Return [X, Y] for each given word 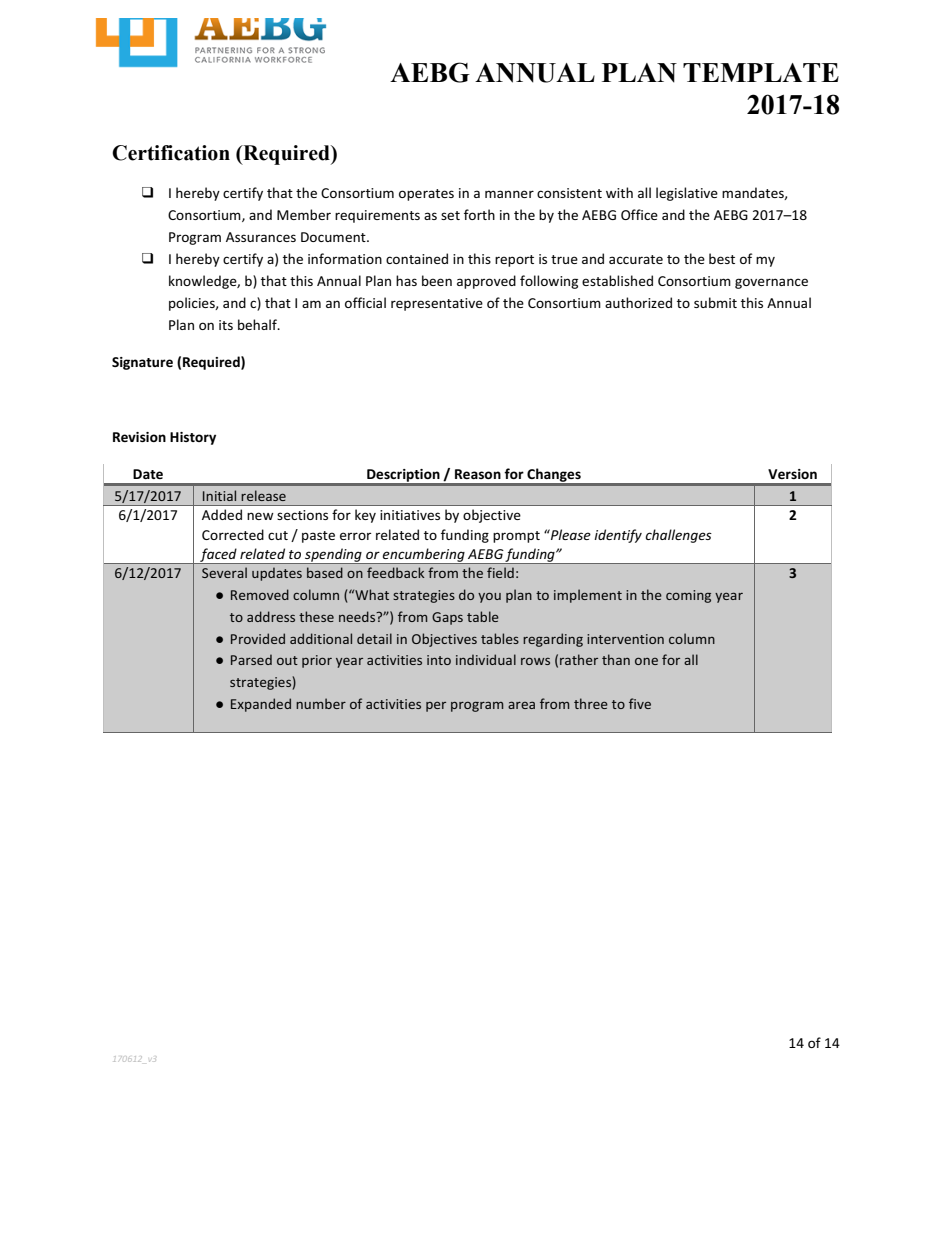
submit [715, 302]
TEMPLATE [761, 72]
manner [509, 194]
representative [437, 304]
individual [486, 659]
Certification [171, 153]
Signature [142, 363]
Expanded [261, 705]
